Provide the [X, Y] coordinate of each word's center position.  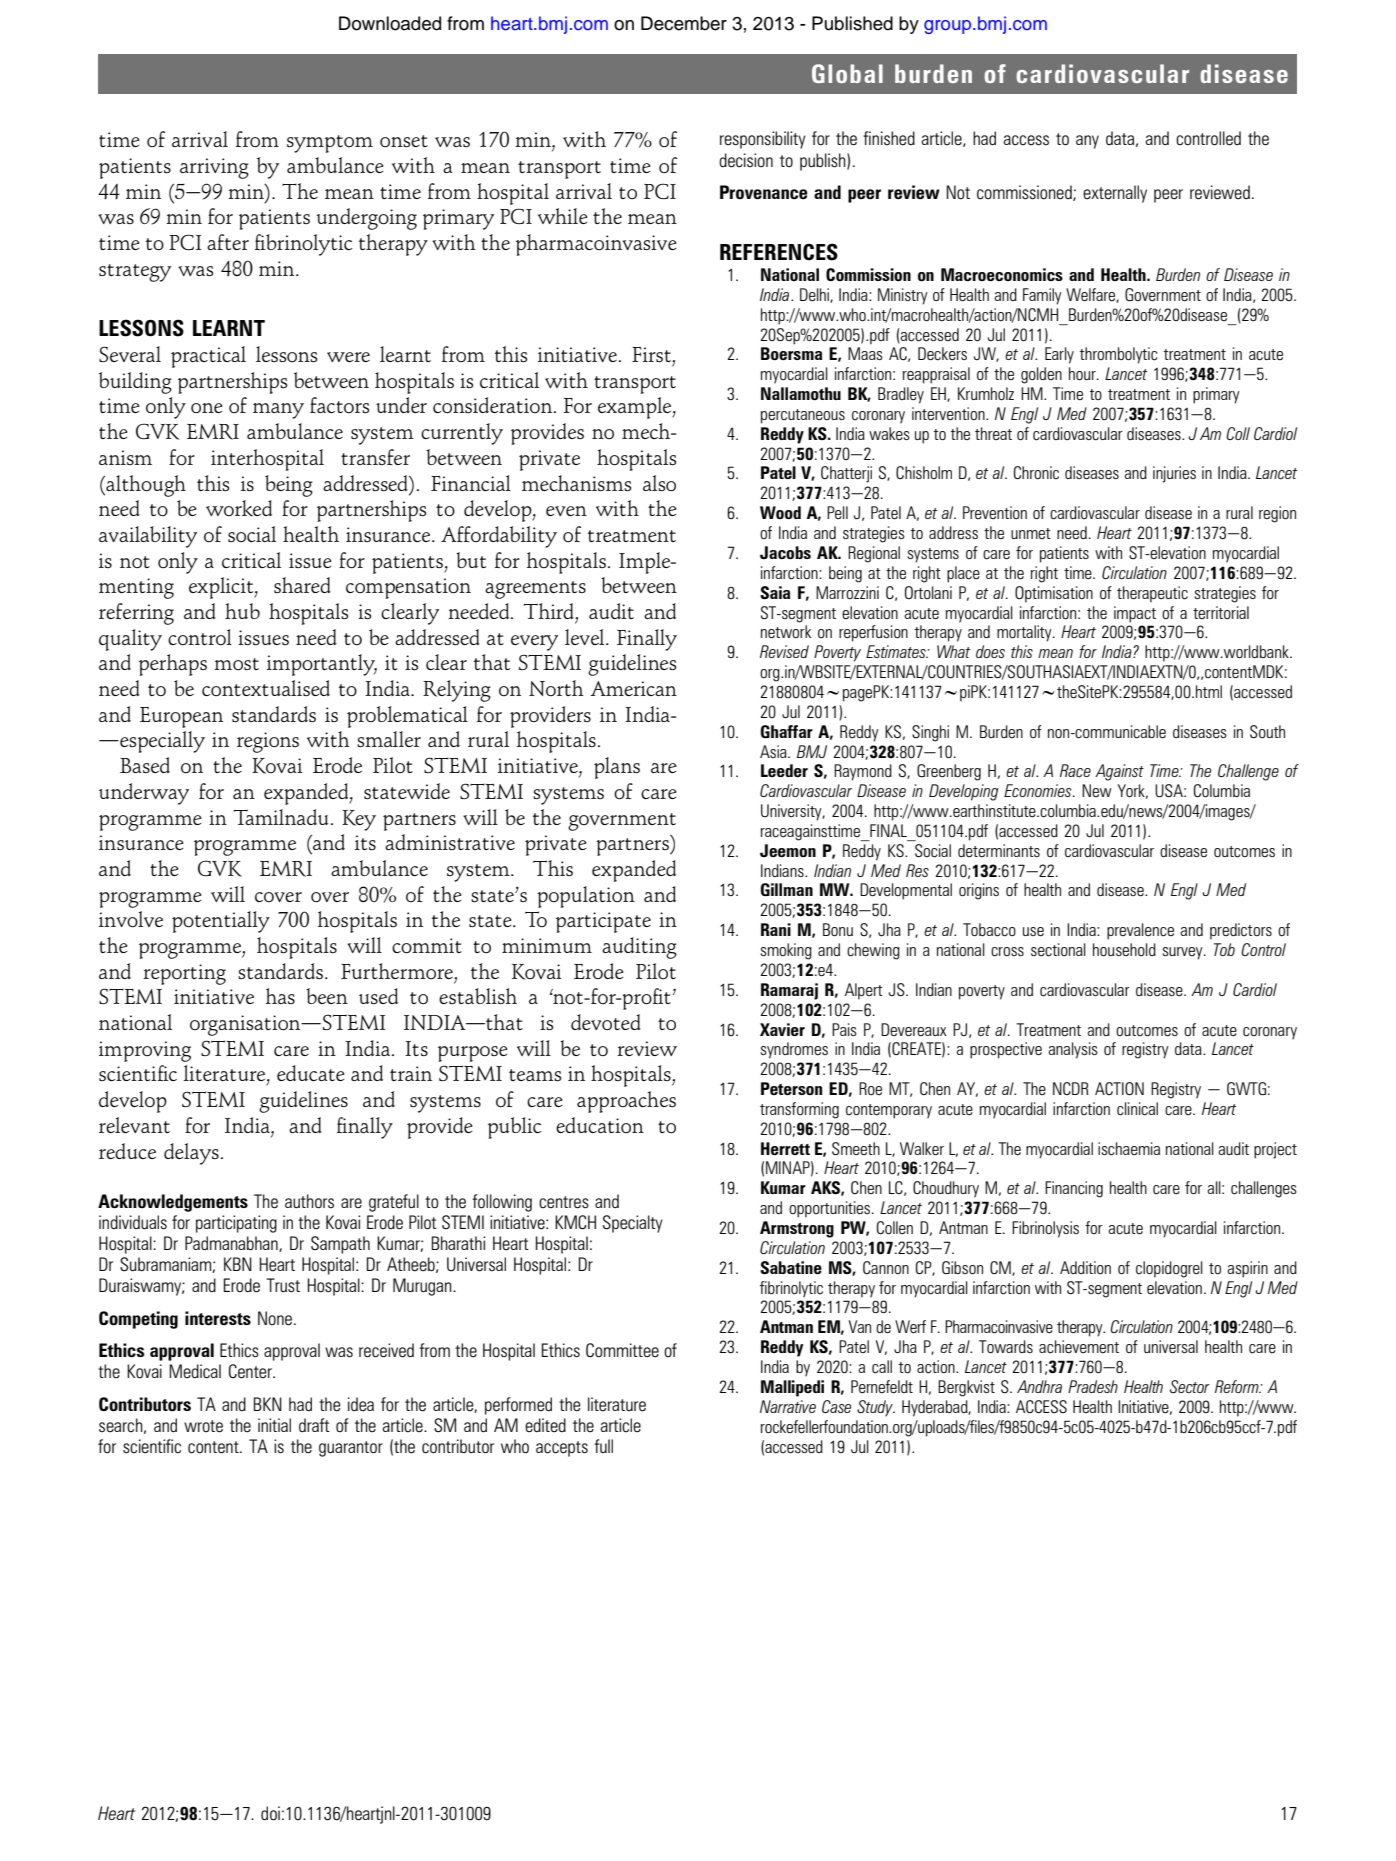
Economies [1039, 790]
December [684, 23]
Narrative [788, 1406]
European [181, 717]
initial [274, 1425]
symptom [330, 144]
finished [889, 138]
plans [617, 768]
